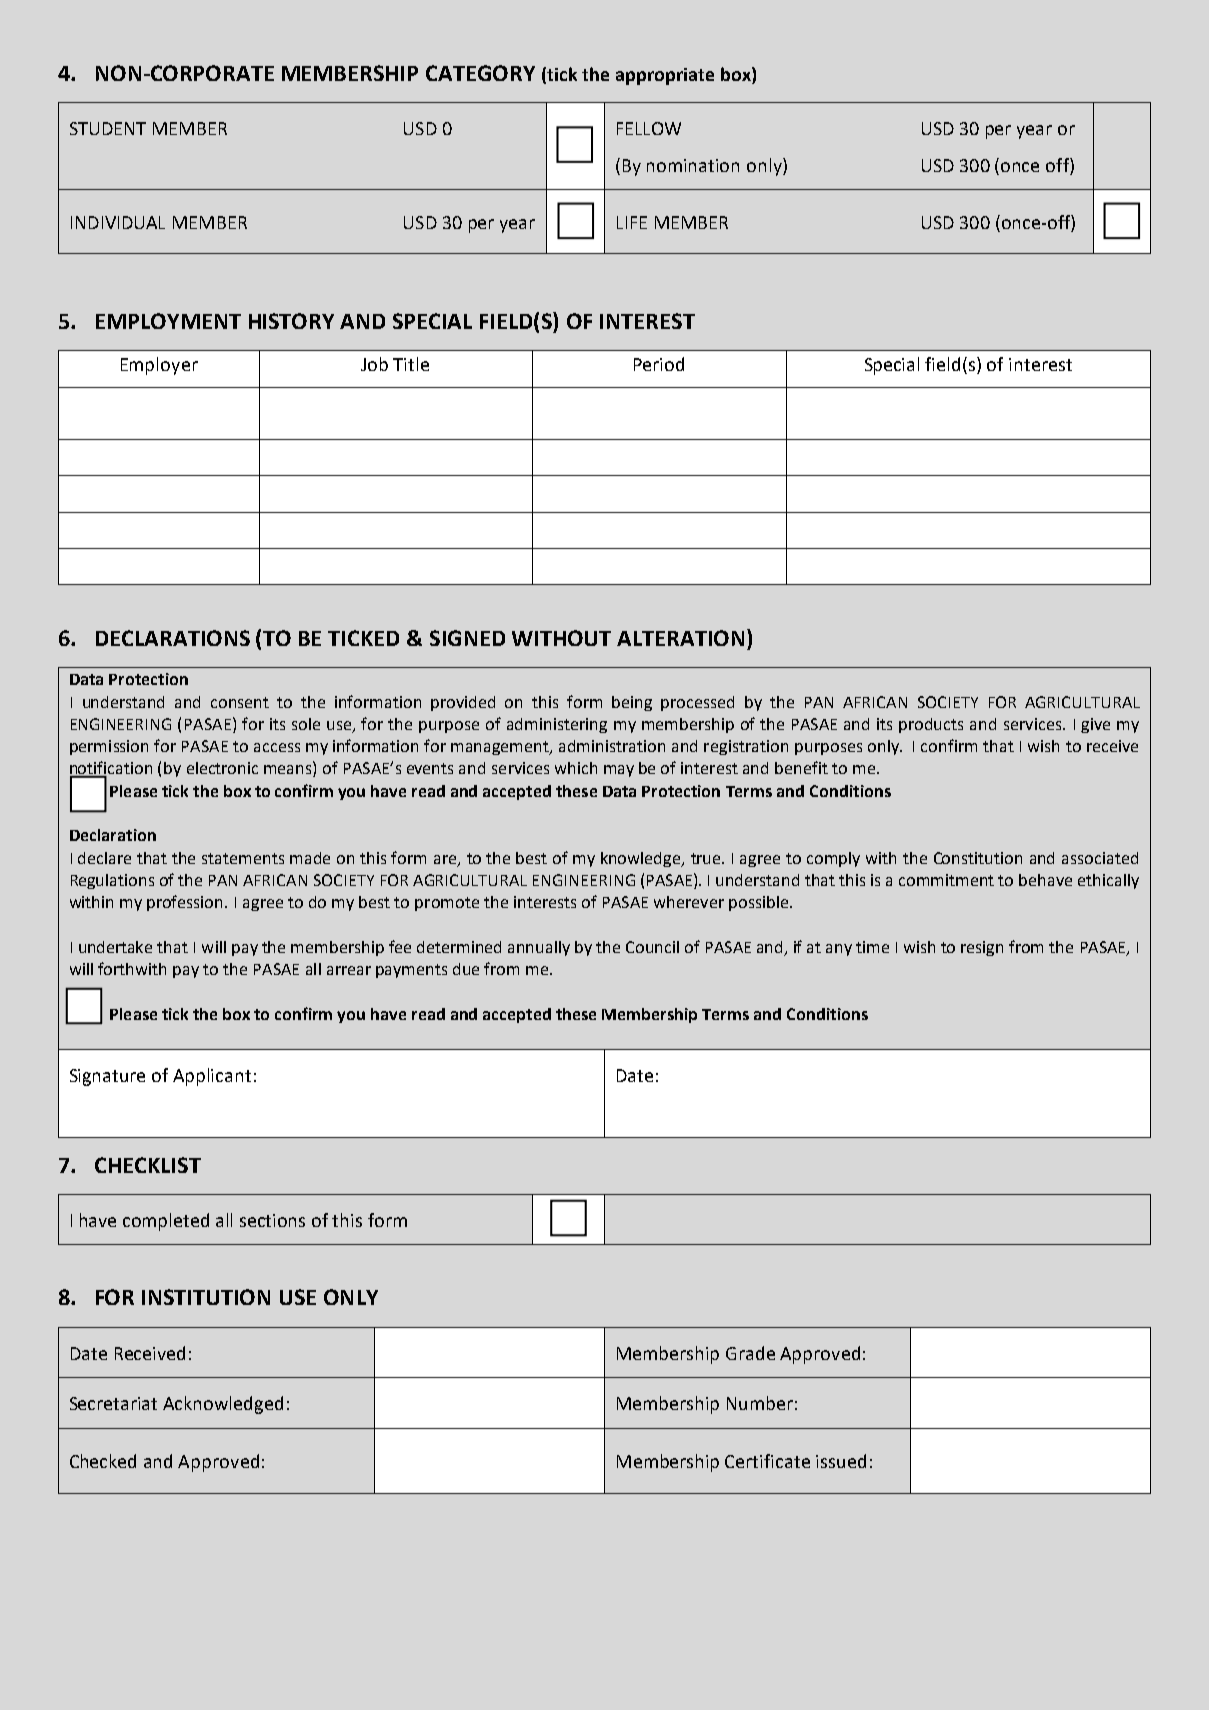 This page has width=1209, height=1710. What do you see at coordinates (108, 128) in the page?
I see `STUDENT` at bounding box center [108, 128].
